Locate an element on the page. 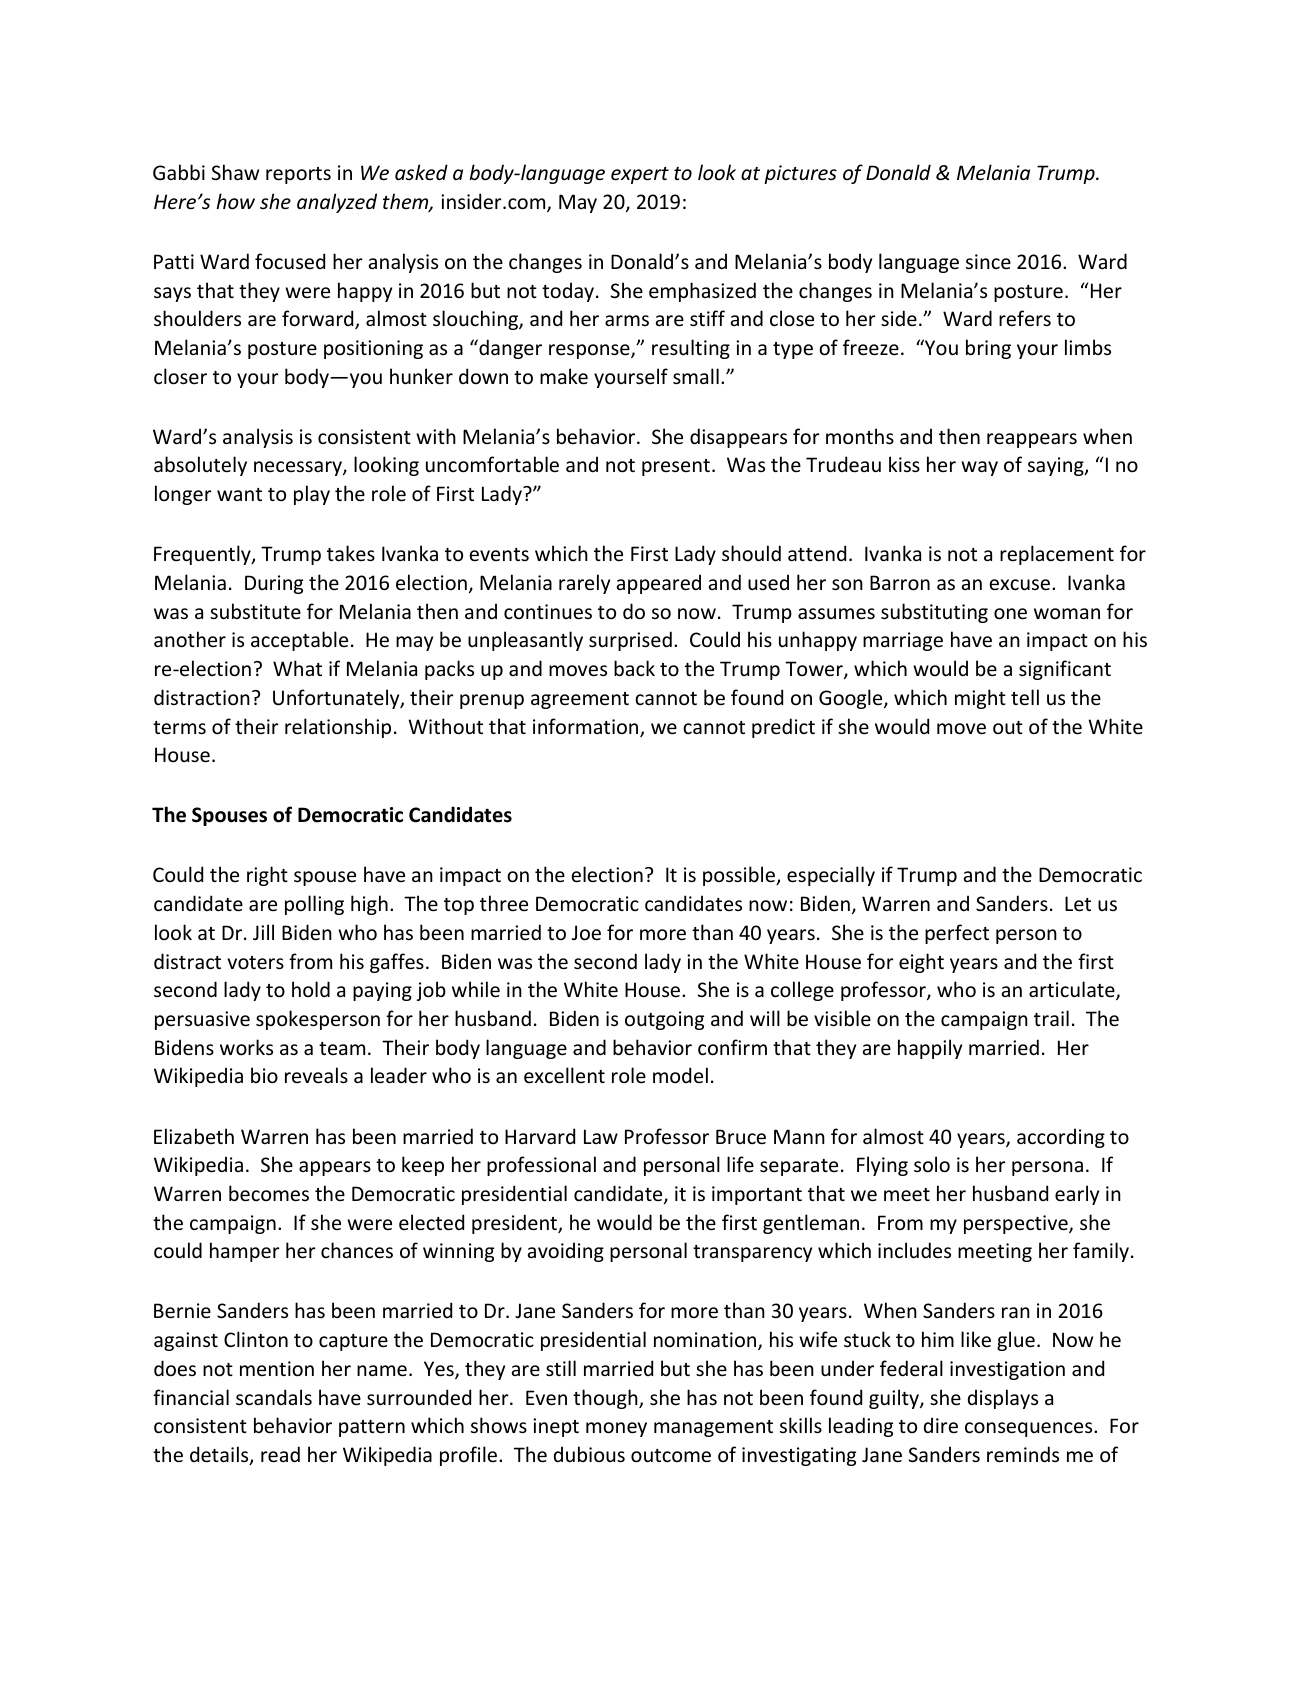 Image resolution: width=1307 pixels, height=1691 pixels. expert is located at coordinates (640, 175).
